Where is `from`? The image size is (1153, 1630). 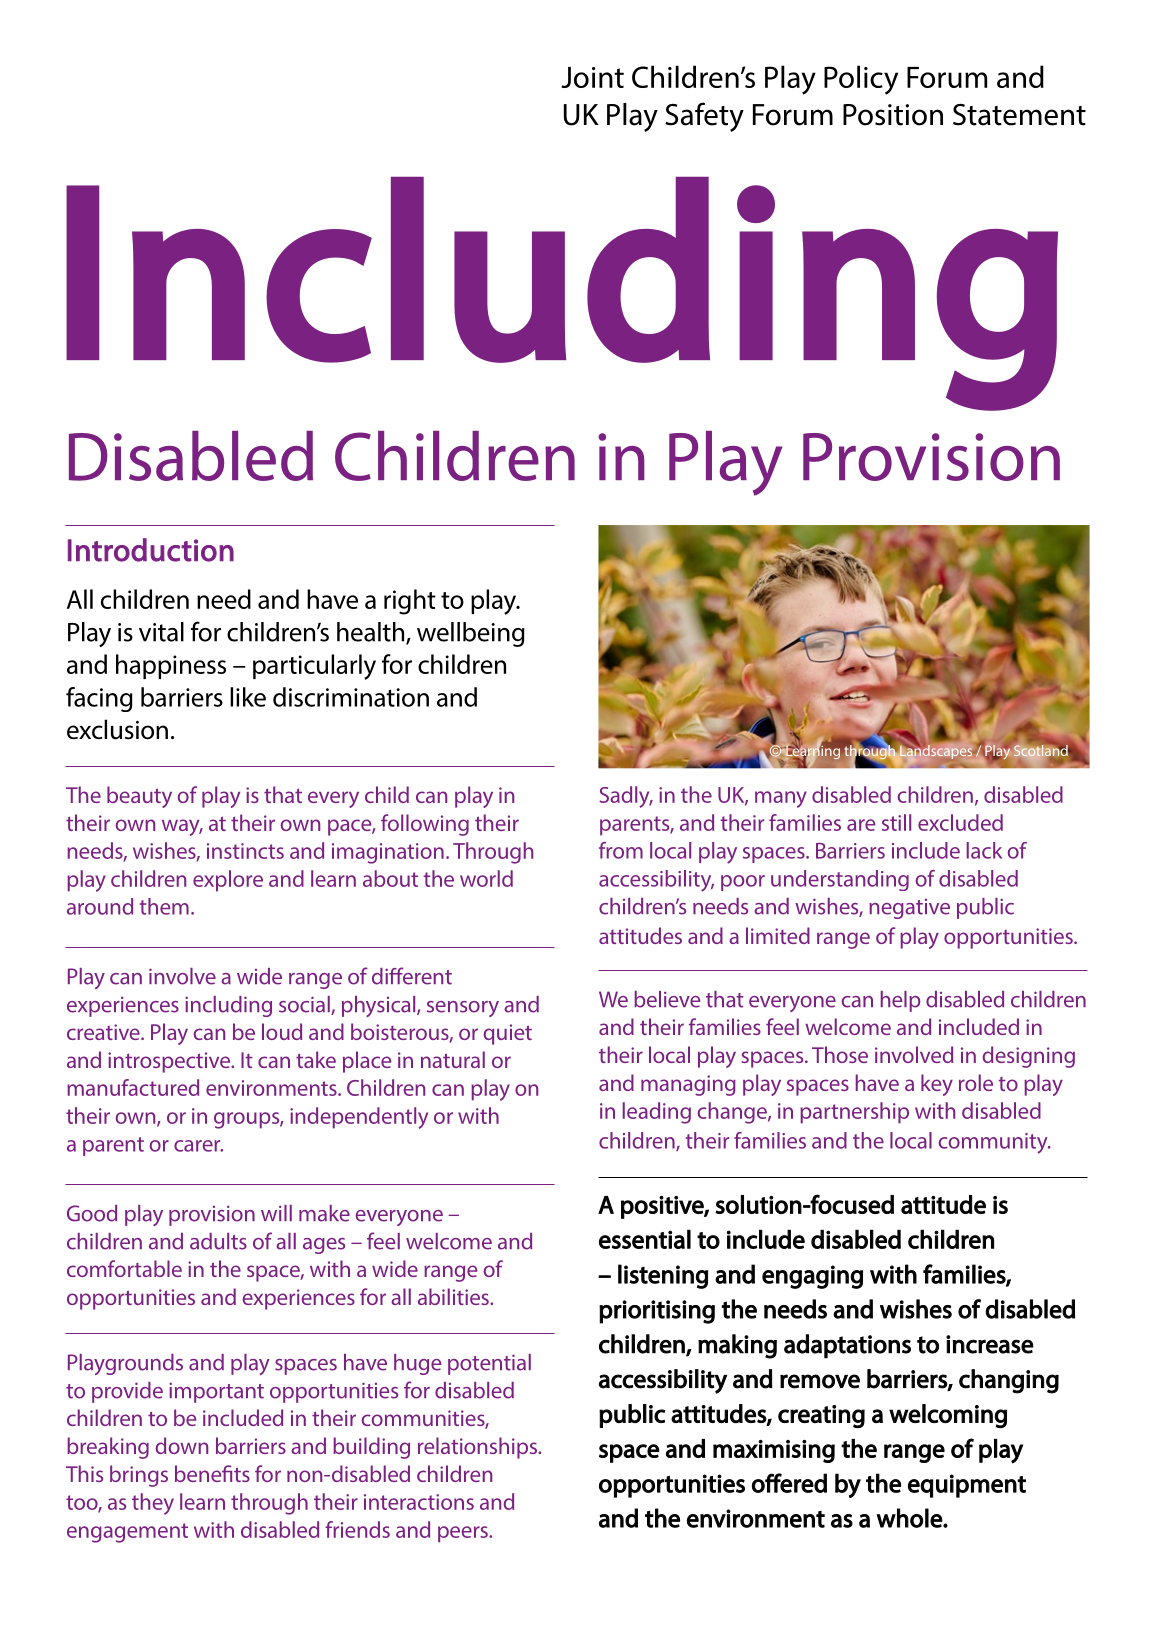 from is located at coordinates (621, 850).
